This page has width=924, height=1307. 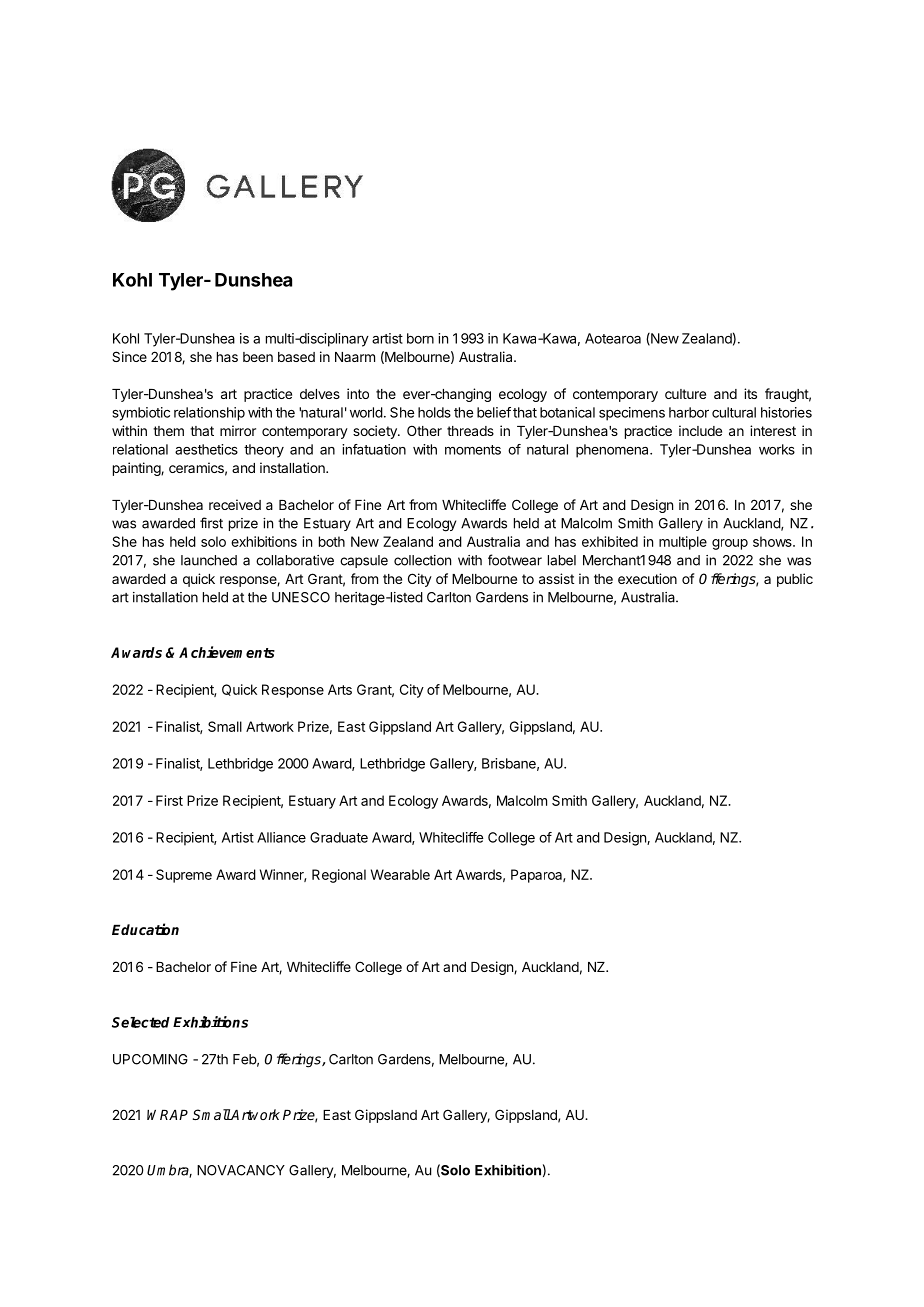 I want to click on been, so click(x=258, y=357).
